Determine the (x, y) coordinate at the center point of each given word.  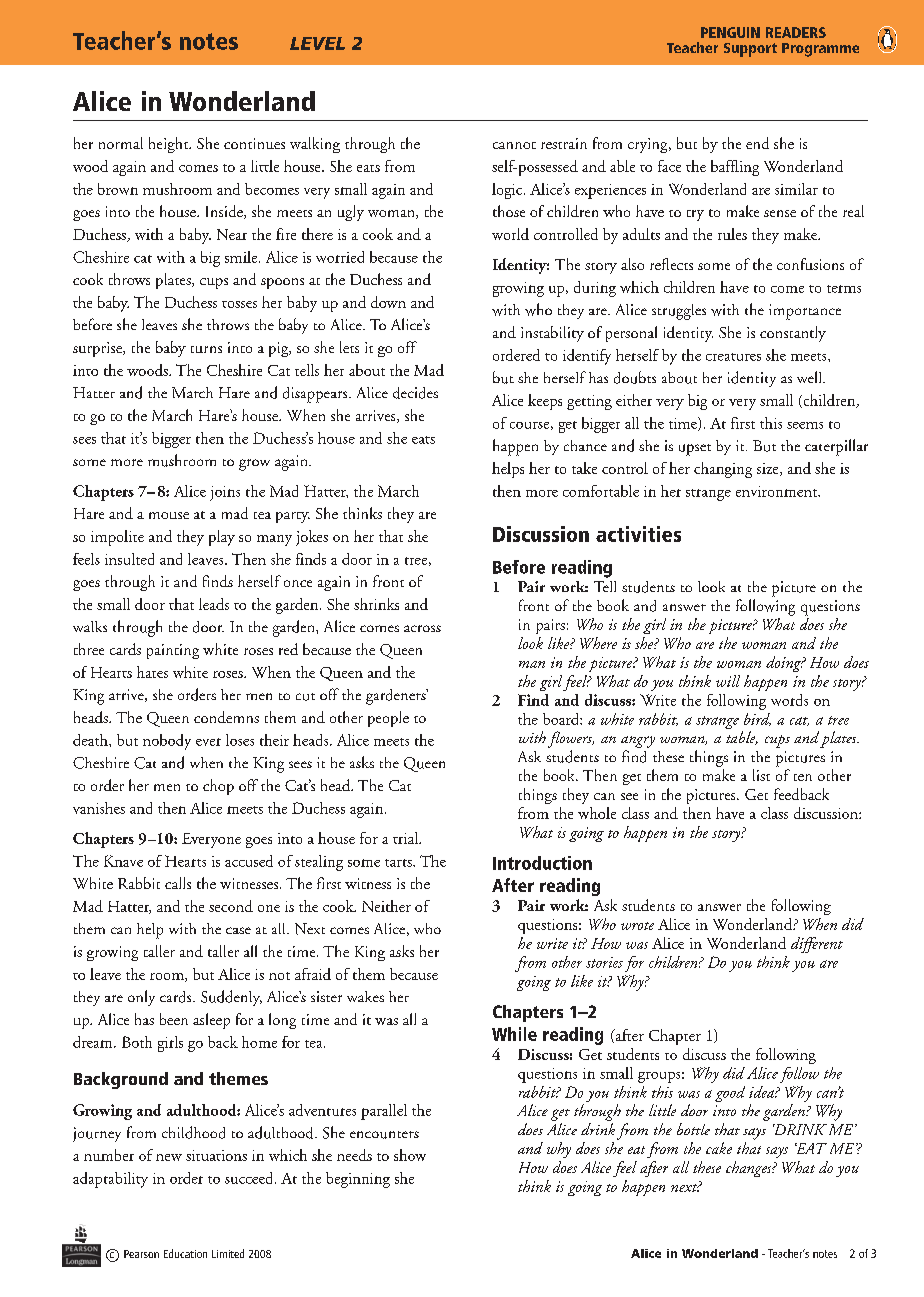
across (422, 628)
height (170, 145)
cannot (514, 145)
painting (173, 651)
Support (750, 50)
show (410, 1155)
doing (785, 664)
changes (750, 1169)
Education (185, 1253)
